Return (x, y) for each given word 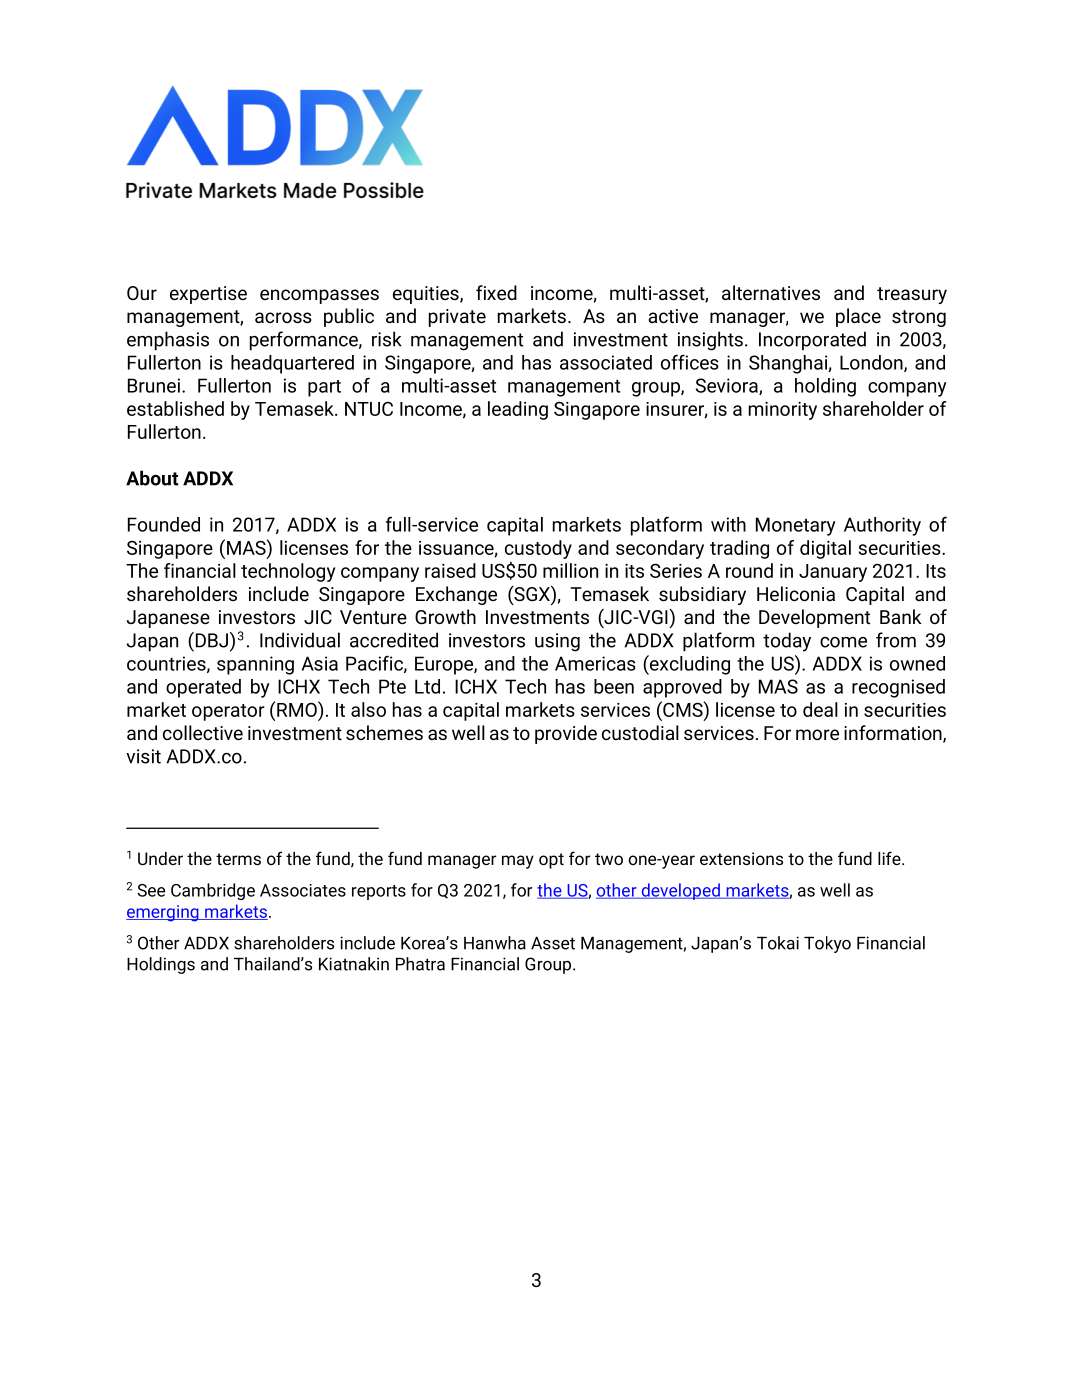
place (858, 317)
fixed (496, 292)
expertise (208, 295)
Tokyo (827, 944)
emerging (163, 913)
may (518, 862)
